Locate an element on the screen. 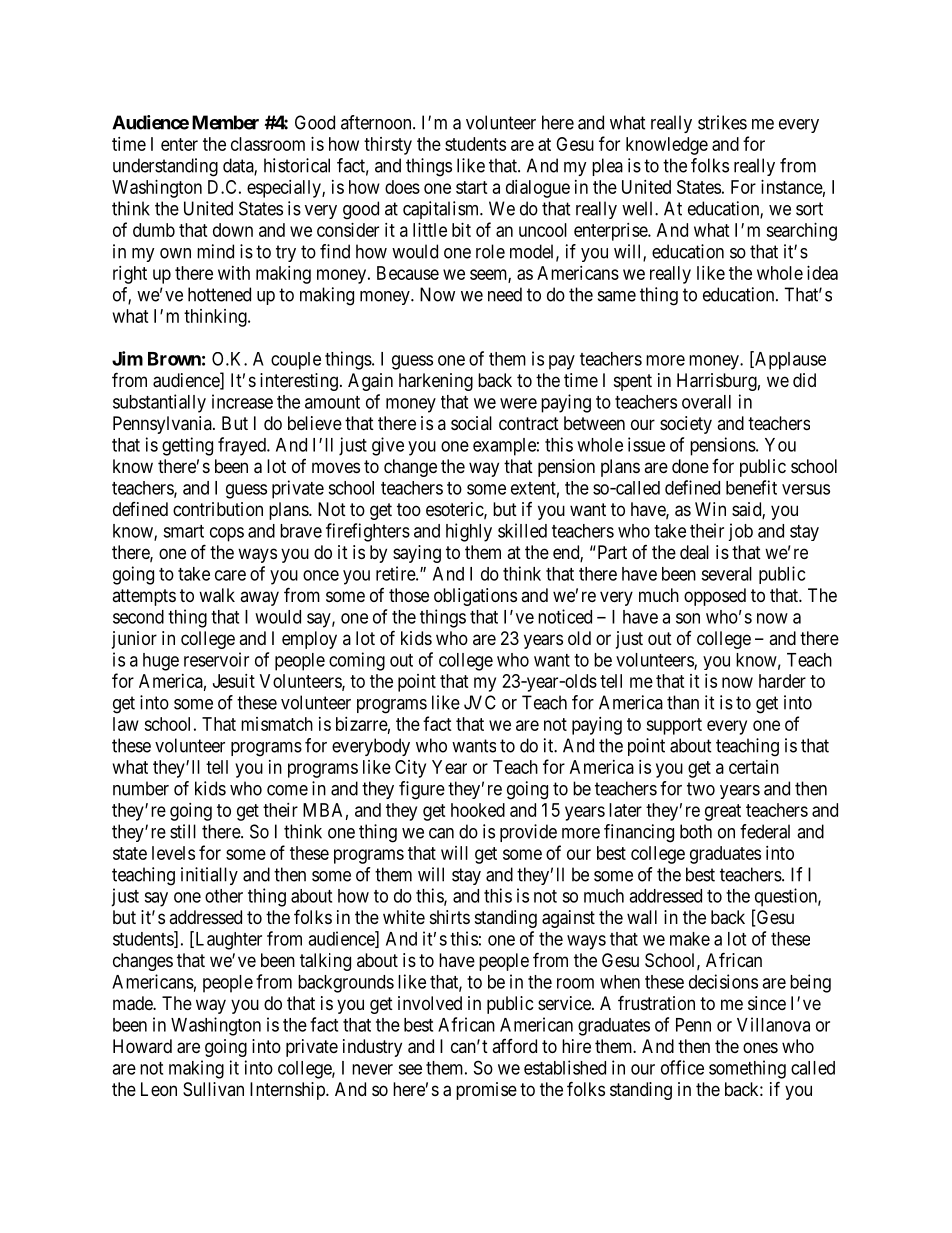 This screenshot has height=1233, width=952. opposed is located at coordinates (715, 597).
